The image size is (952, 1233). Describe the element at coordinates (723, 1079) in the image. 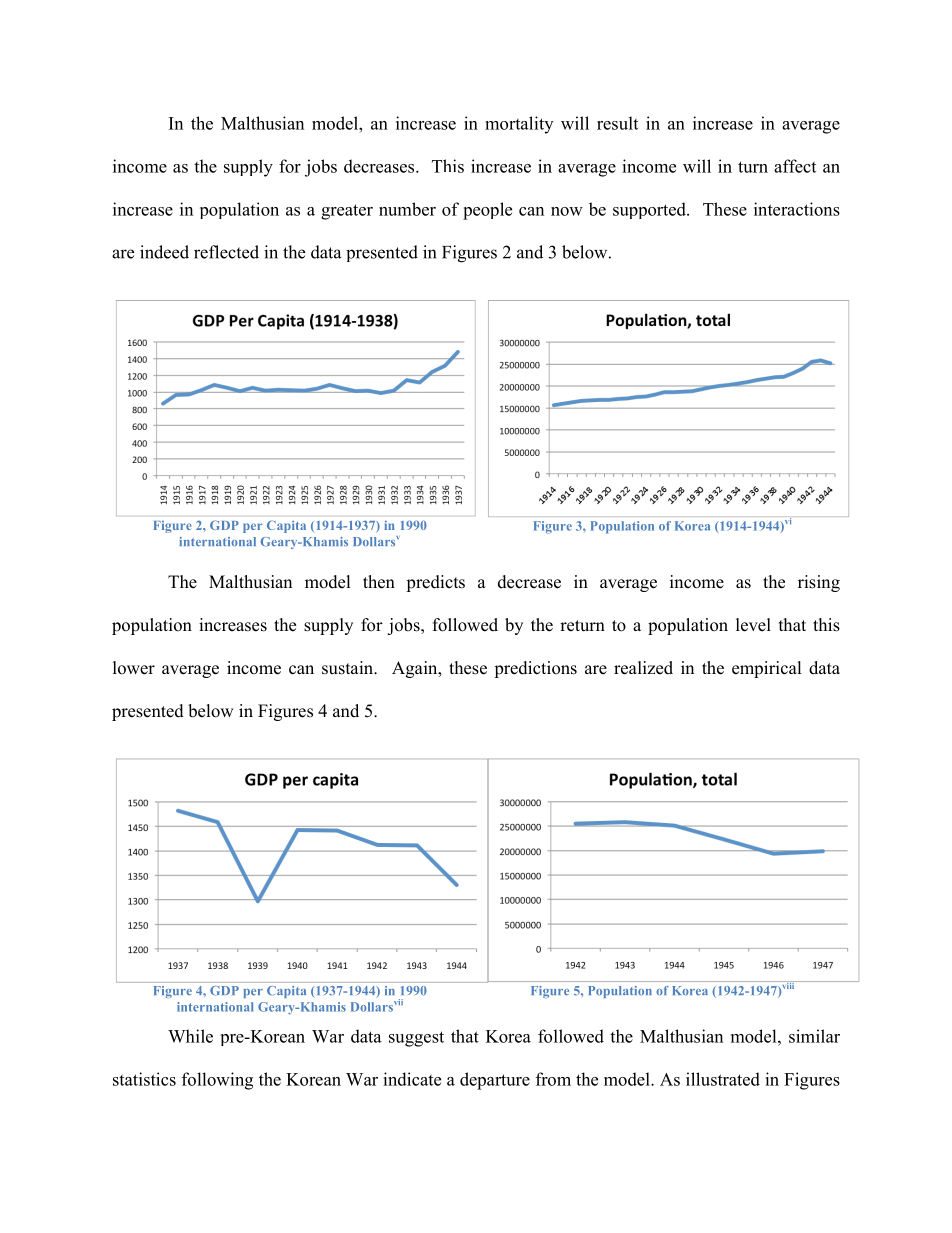

I see `illustrated` at that location.
